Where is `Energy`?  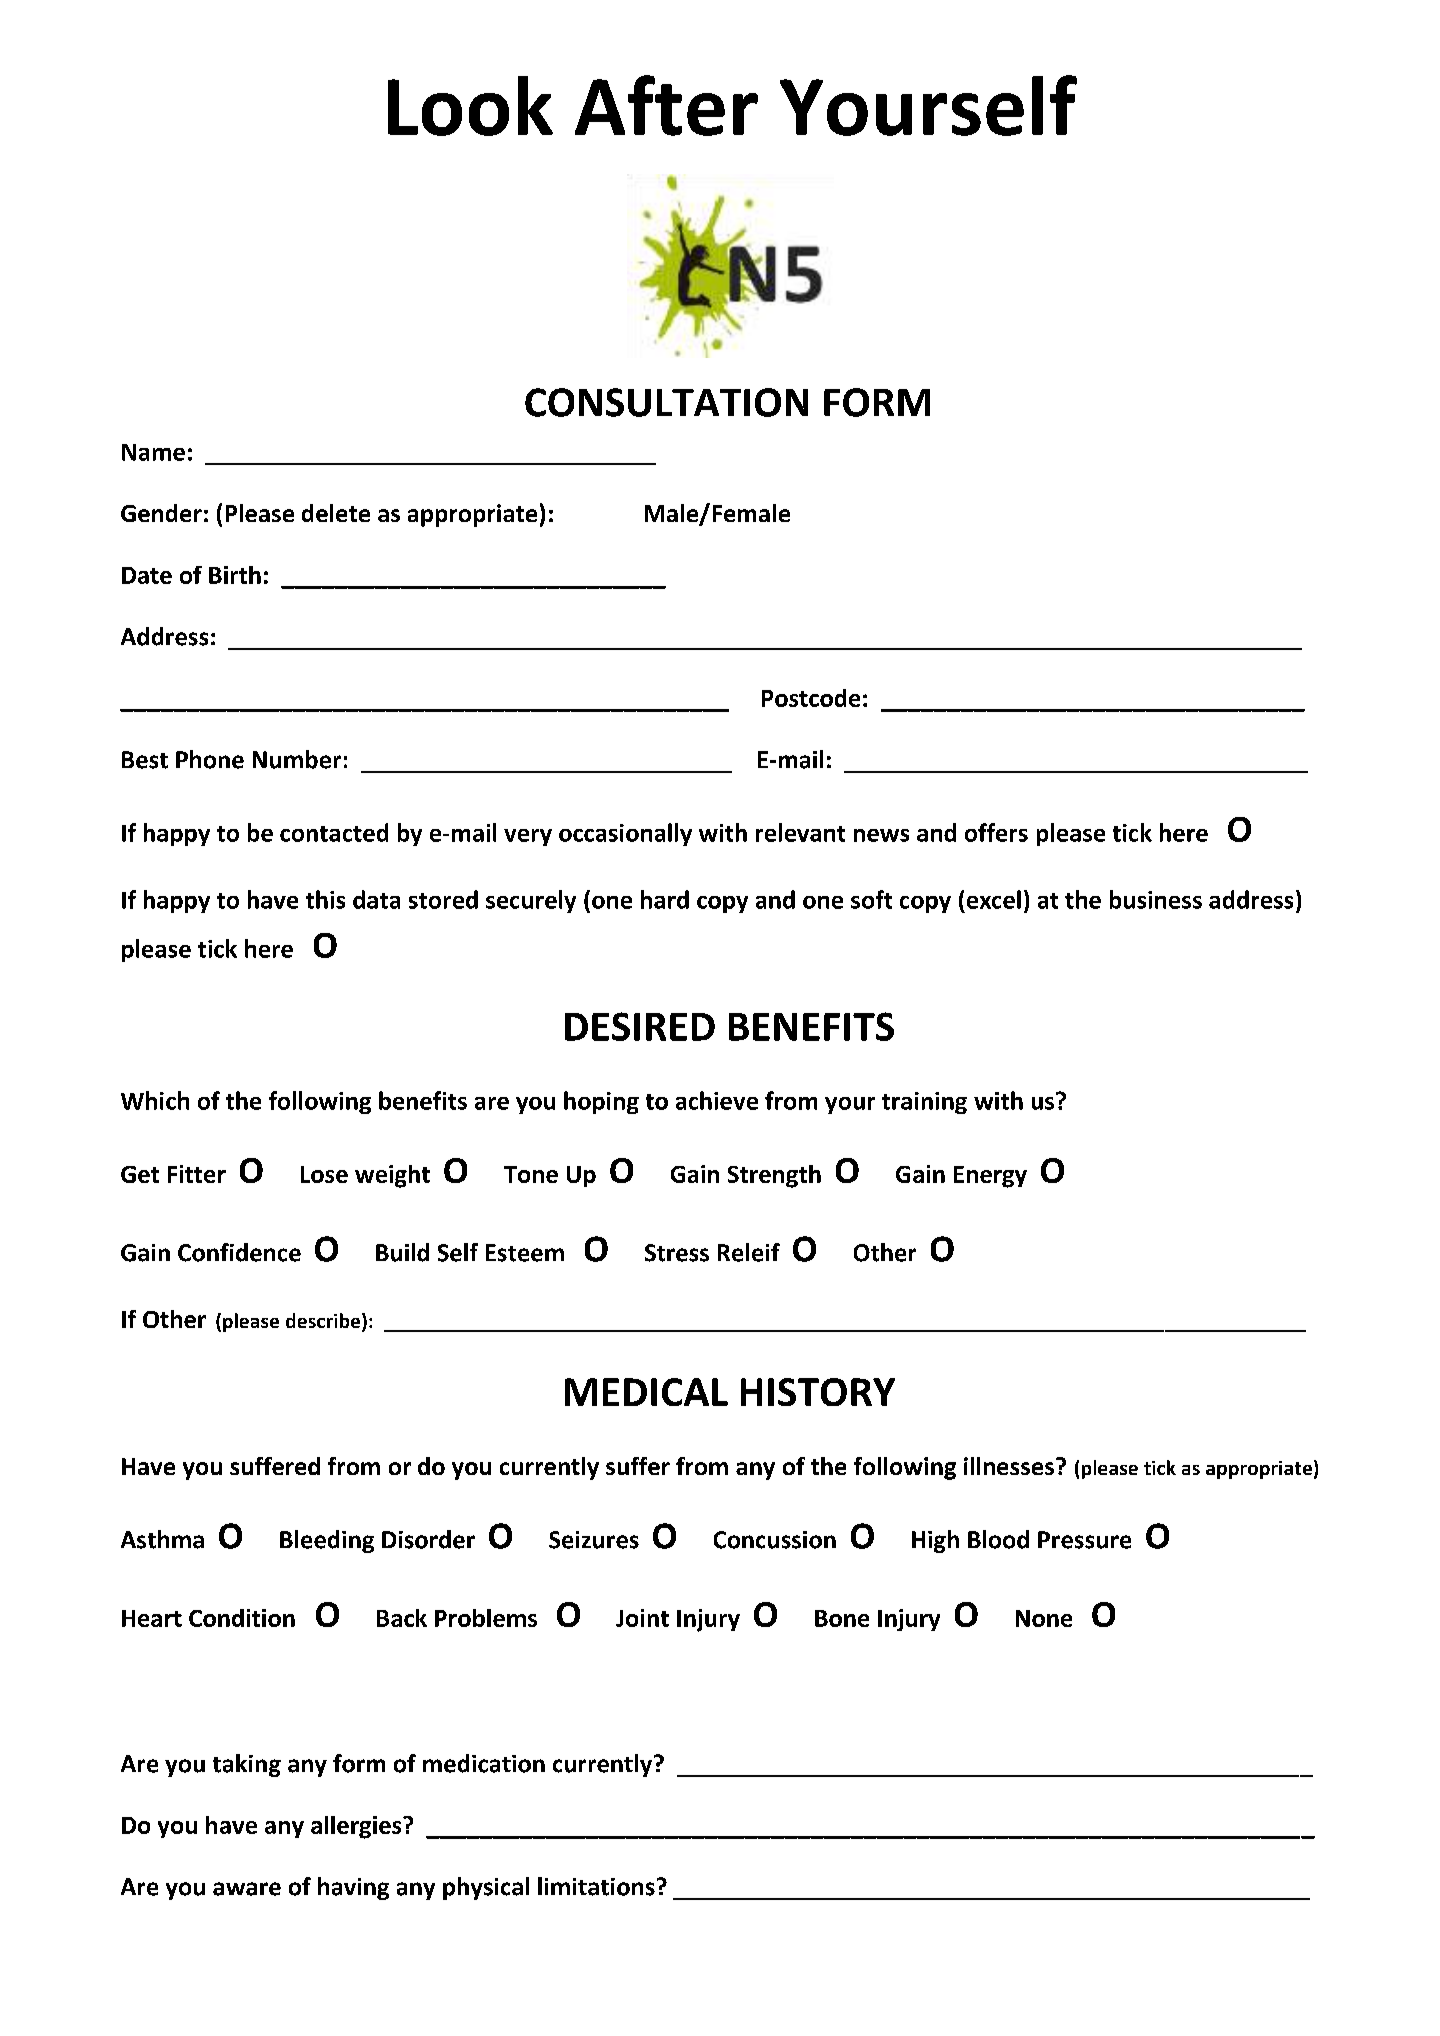
Energy is located at coordinates (990, 1177).
